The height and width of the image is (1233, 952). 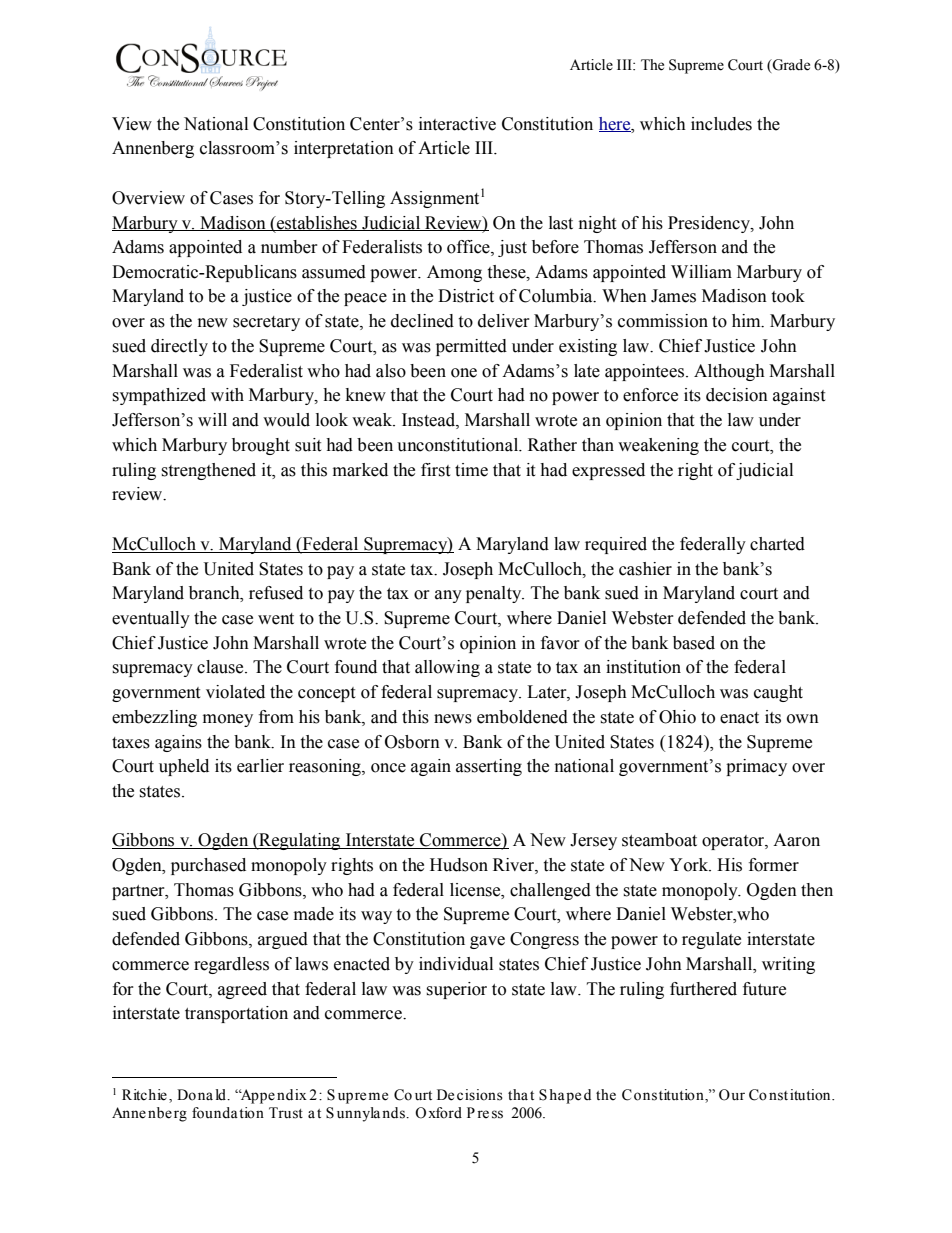 I want to click on includes, so click(x=721, y=124).
